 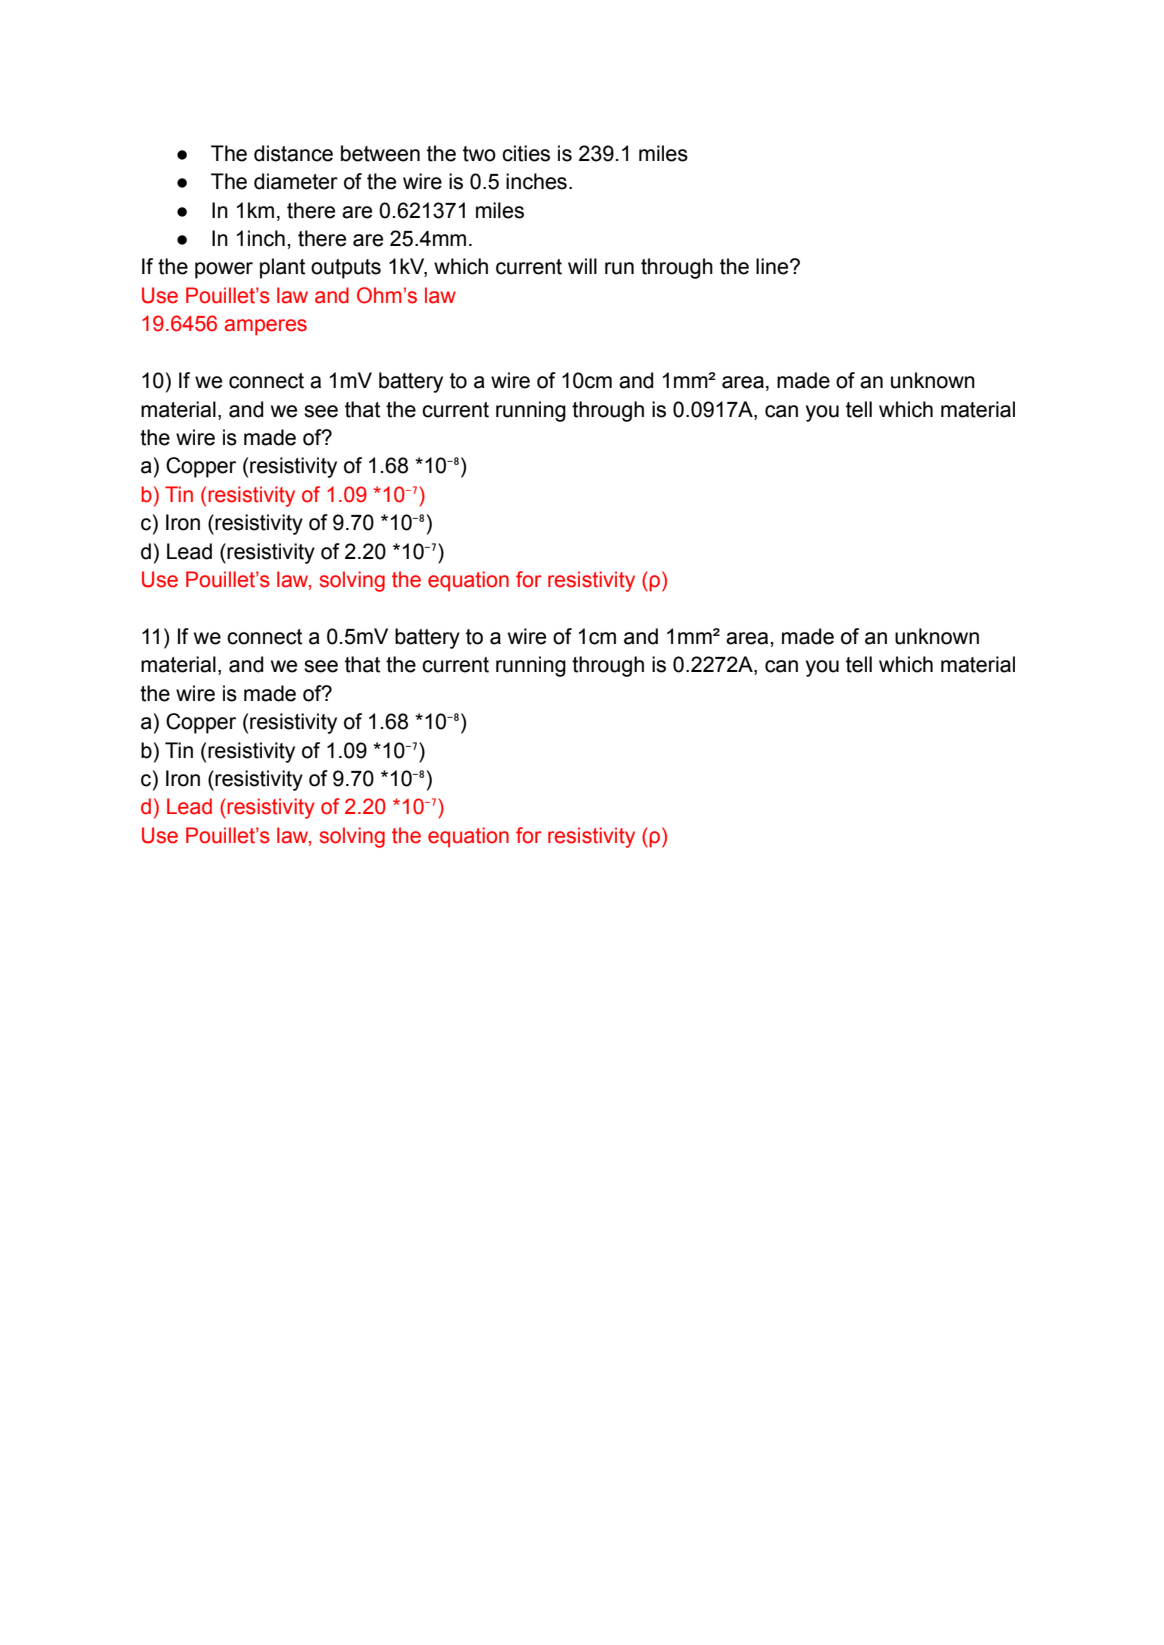 I want to click on line, so click(x=773, y=266).
